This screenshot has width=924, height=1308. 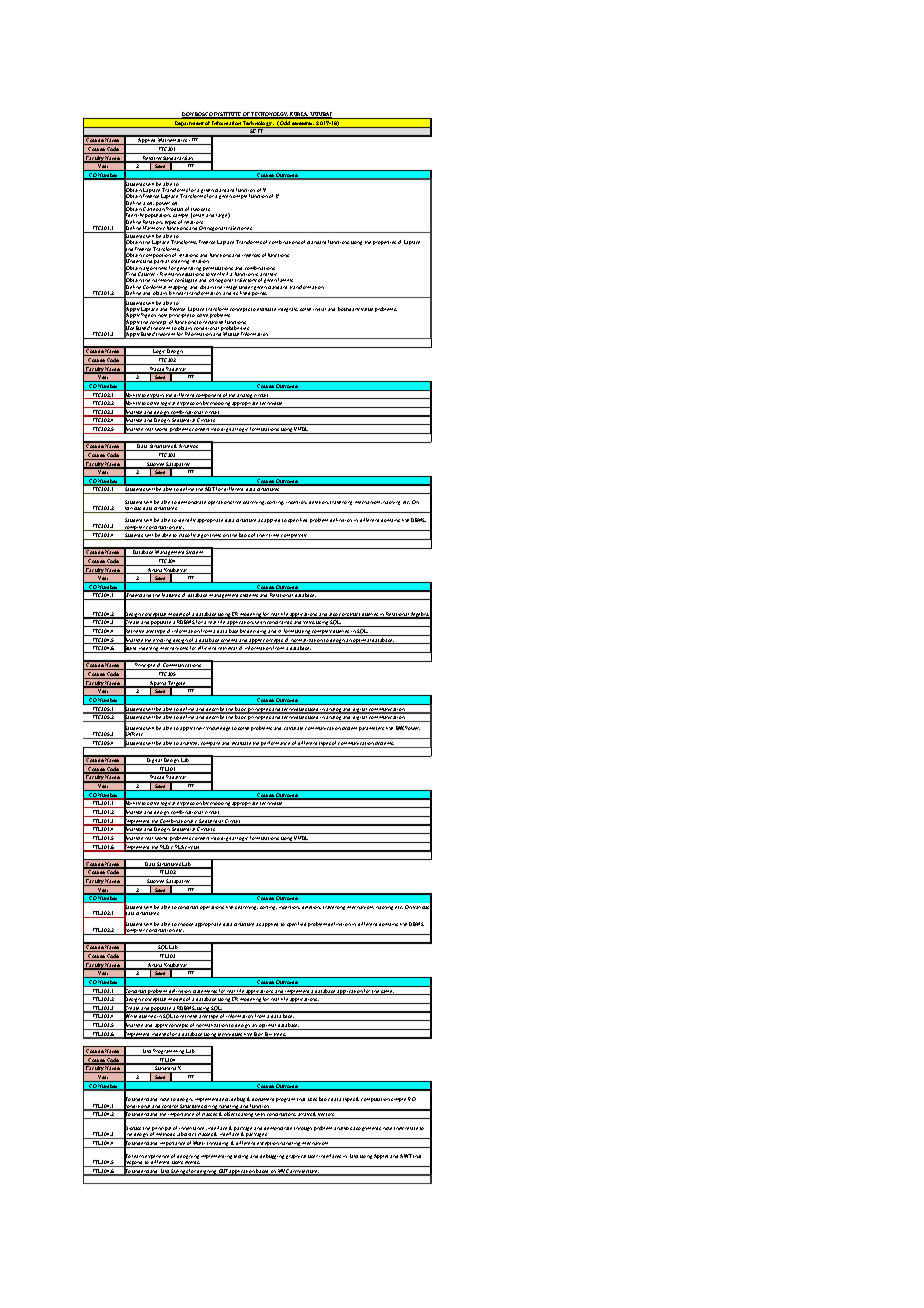 What do you see at coordinates (371, 729) in the screenshot?
I see `parameters` at bounding box center [371, 729].
